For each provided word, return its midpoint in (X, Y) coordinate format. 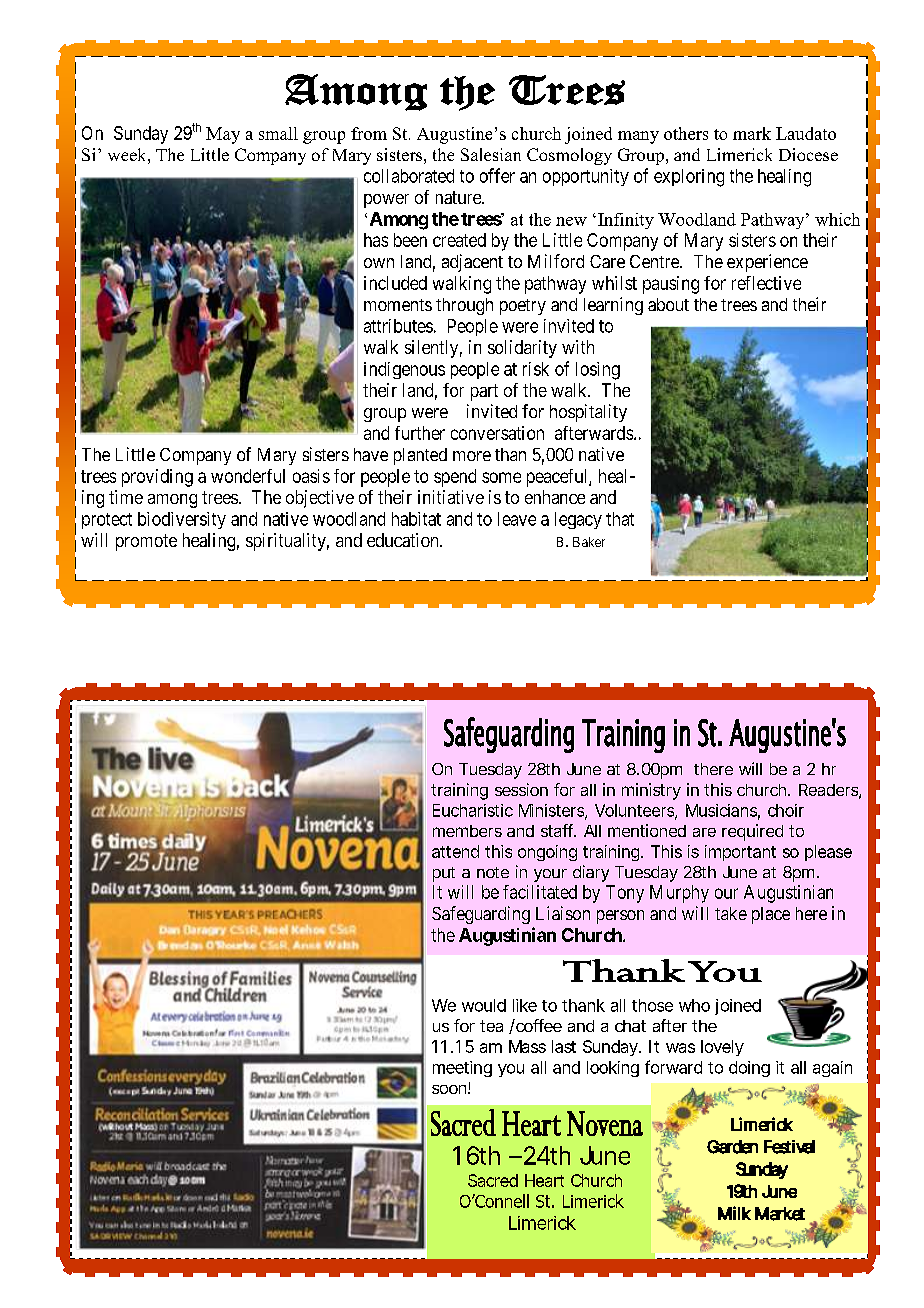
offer (497, 175)
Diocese (808, 154)
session (521, 789)
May (223, 135)
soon (450, 1089)
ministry (651, 791)
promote (146, 542)
